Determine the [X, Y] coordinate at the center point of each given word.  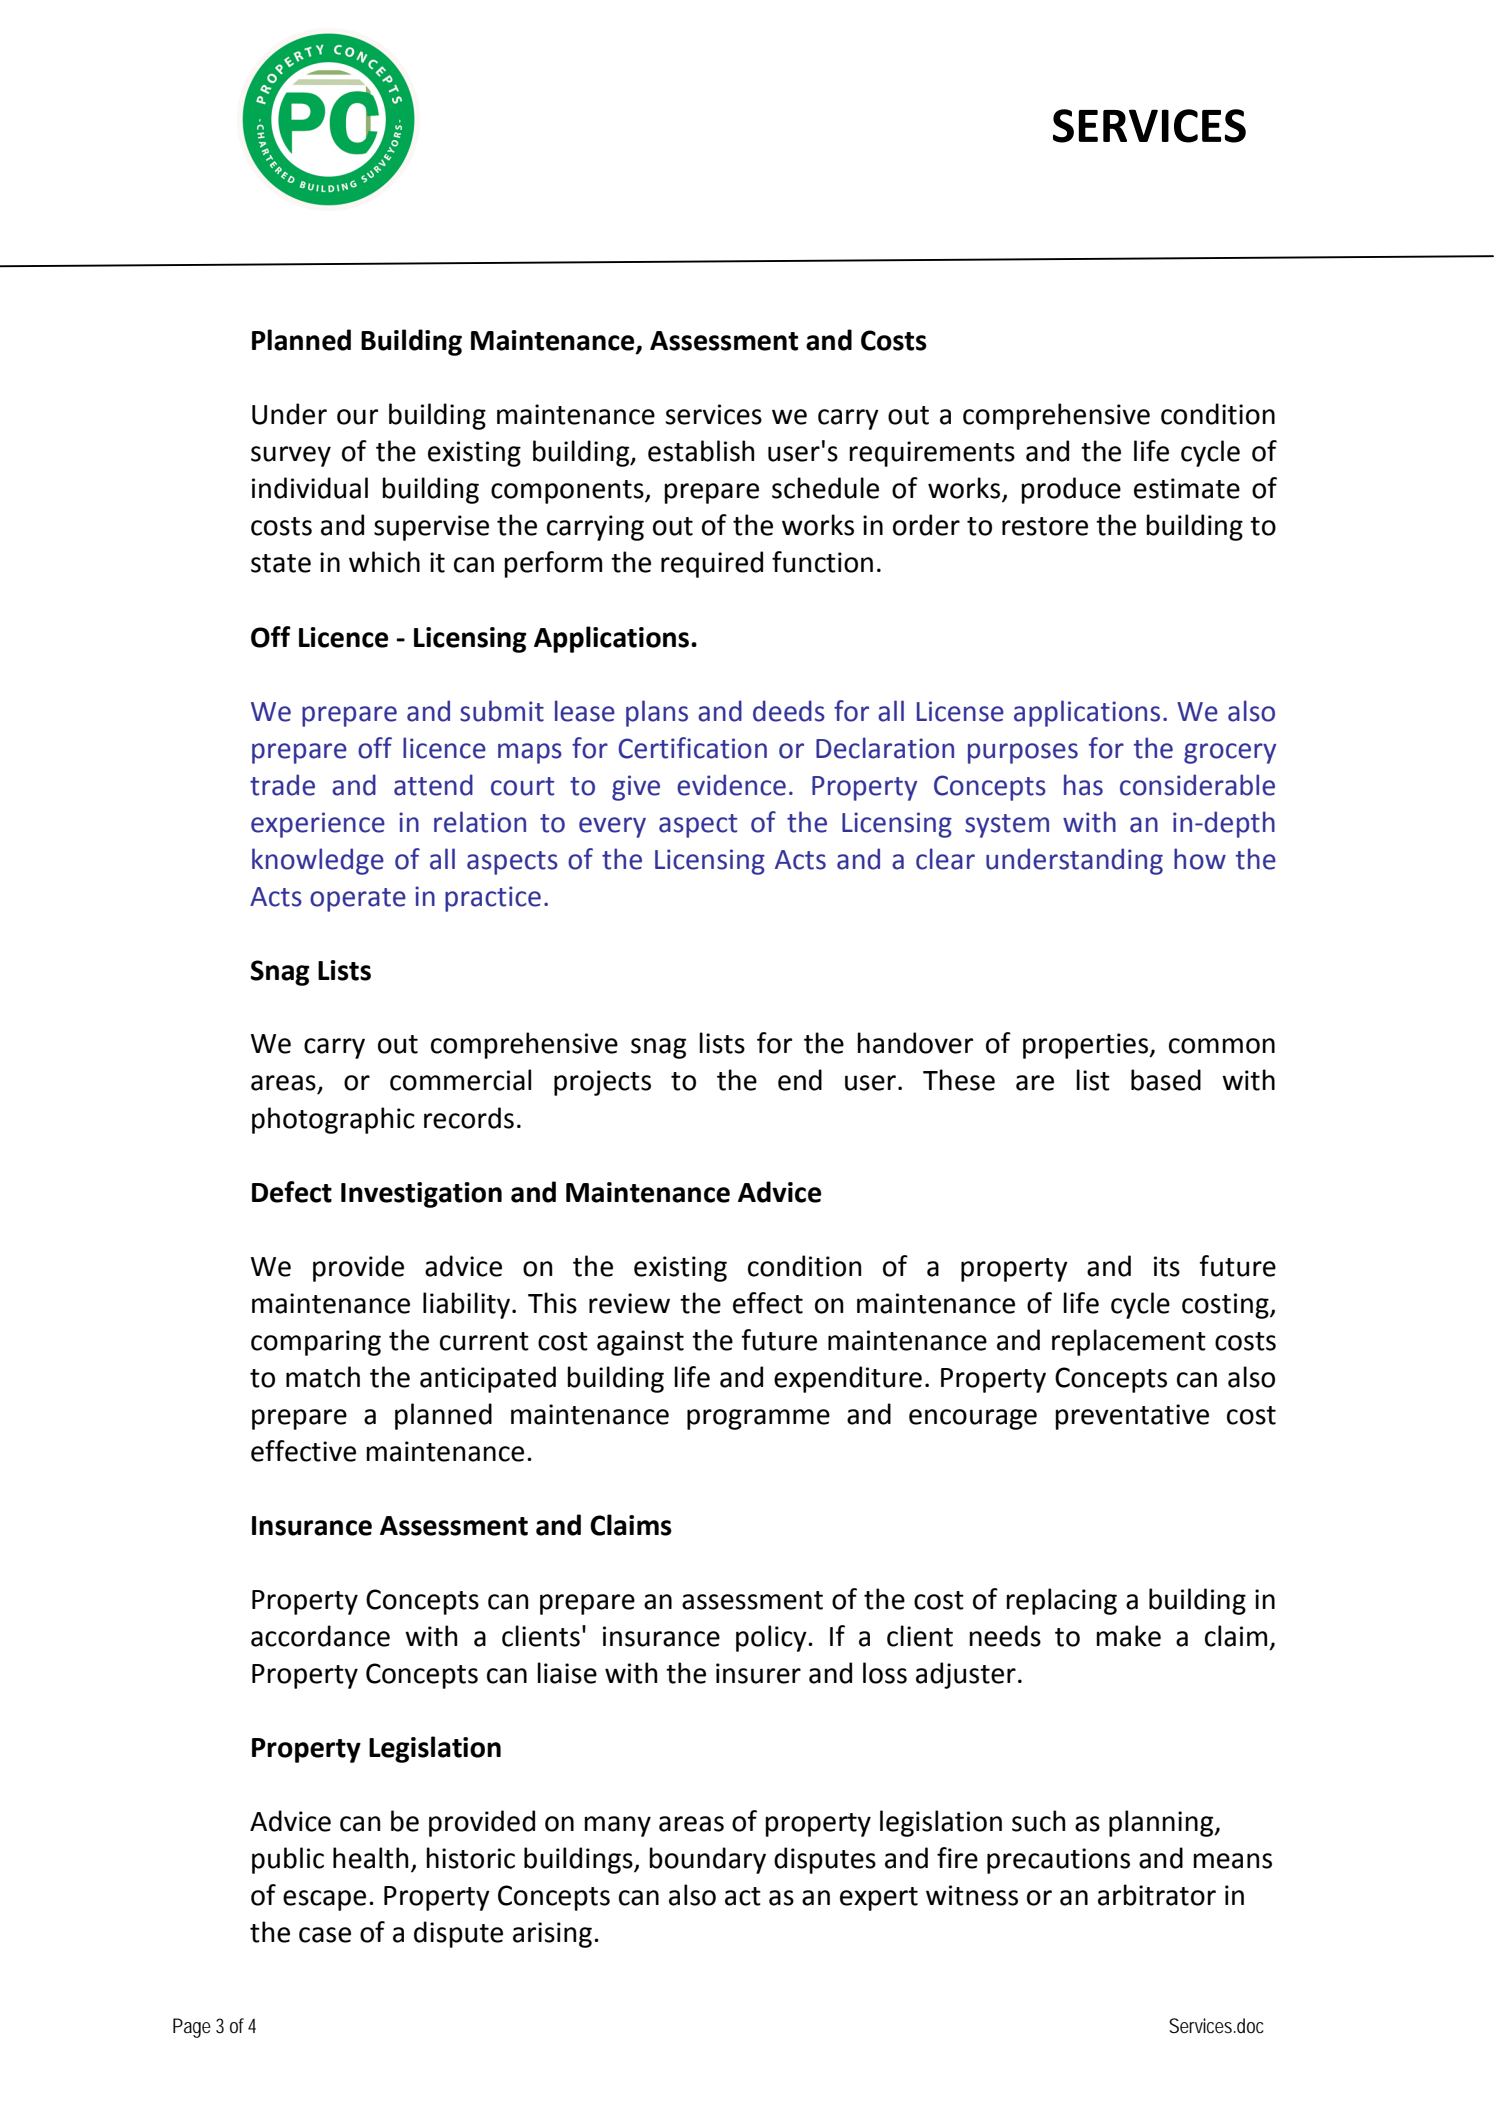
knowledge [318, 861]
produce [1071, 490]
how [1200, 859]
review [629, 1303]
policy [772, 1638]
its [1167, 1266]
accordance [320, 1636]
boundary [707, 1860]
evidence [731, 785]
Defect [292, 1192]
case [325, 1935]
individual [310, 488]
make [1128, 1636]
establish [701, 451]
